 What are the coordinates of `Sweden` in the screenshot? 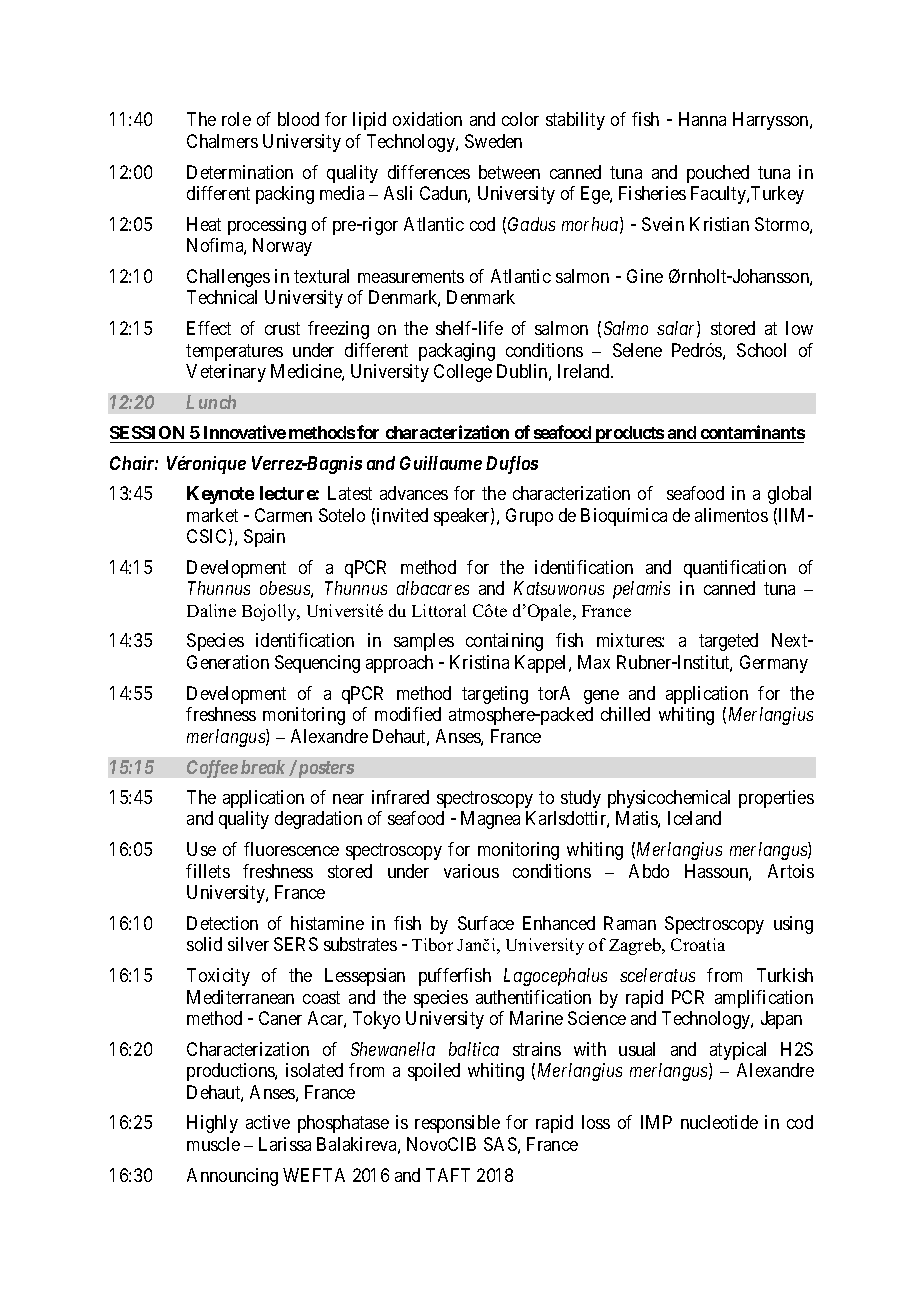 It's located at (493, 141).
